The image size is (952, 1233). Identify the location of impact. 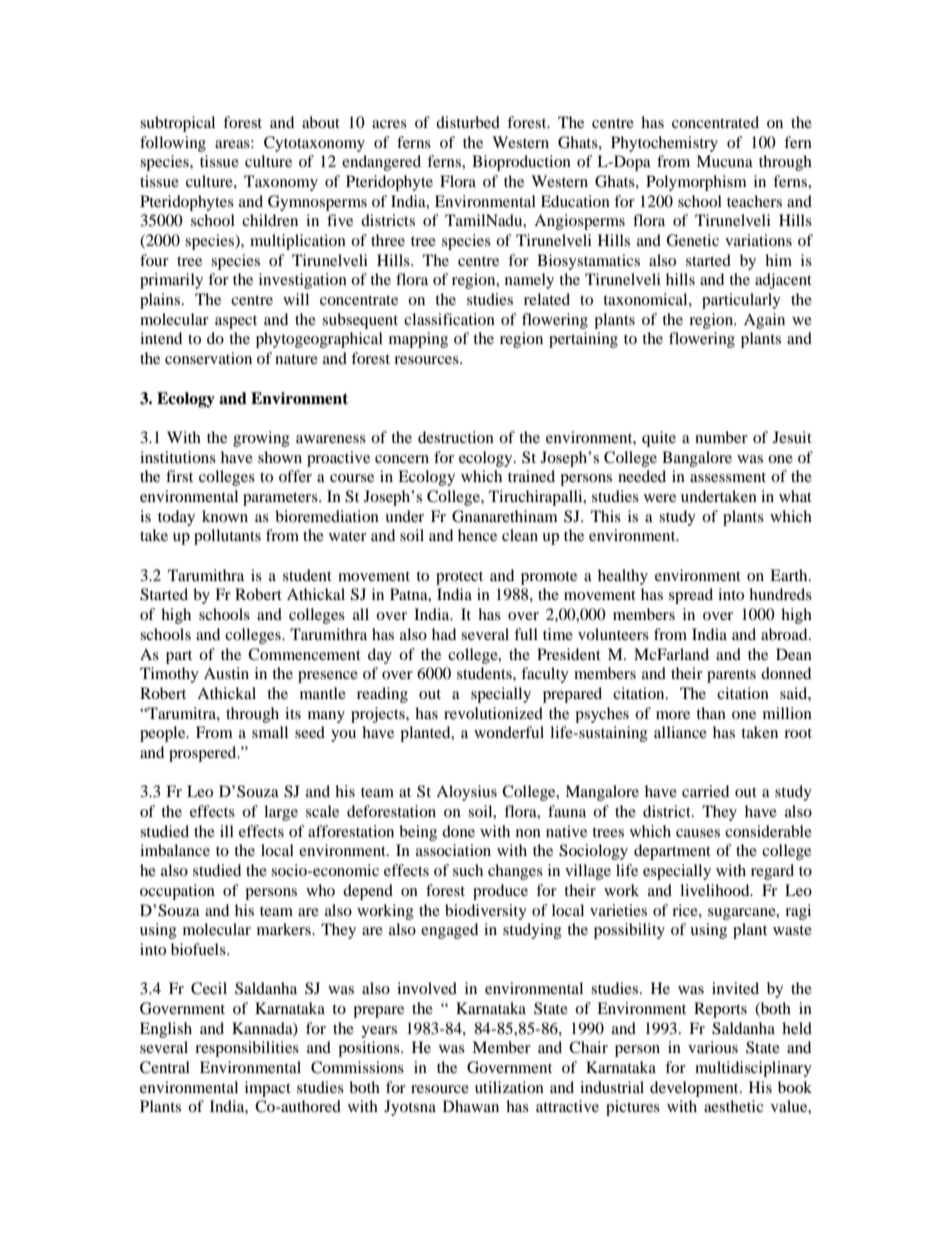
(268, 1089).
